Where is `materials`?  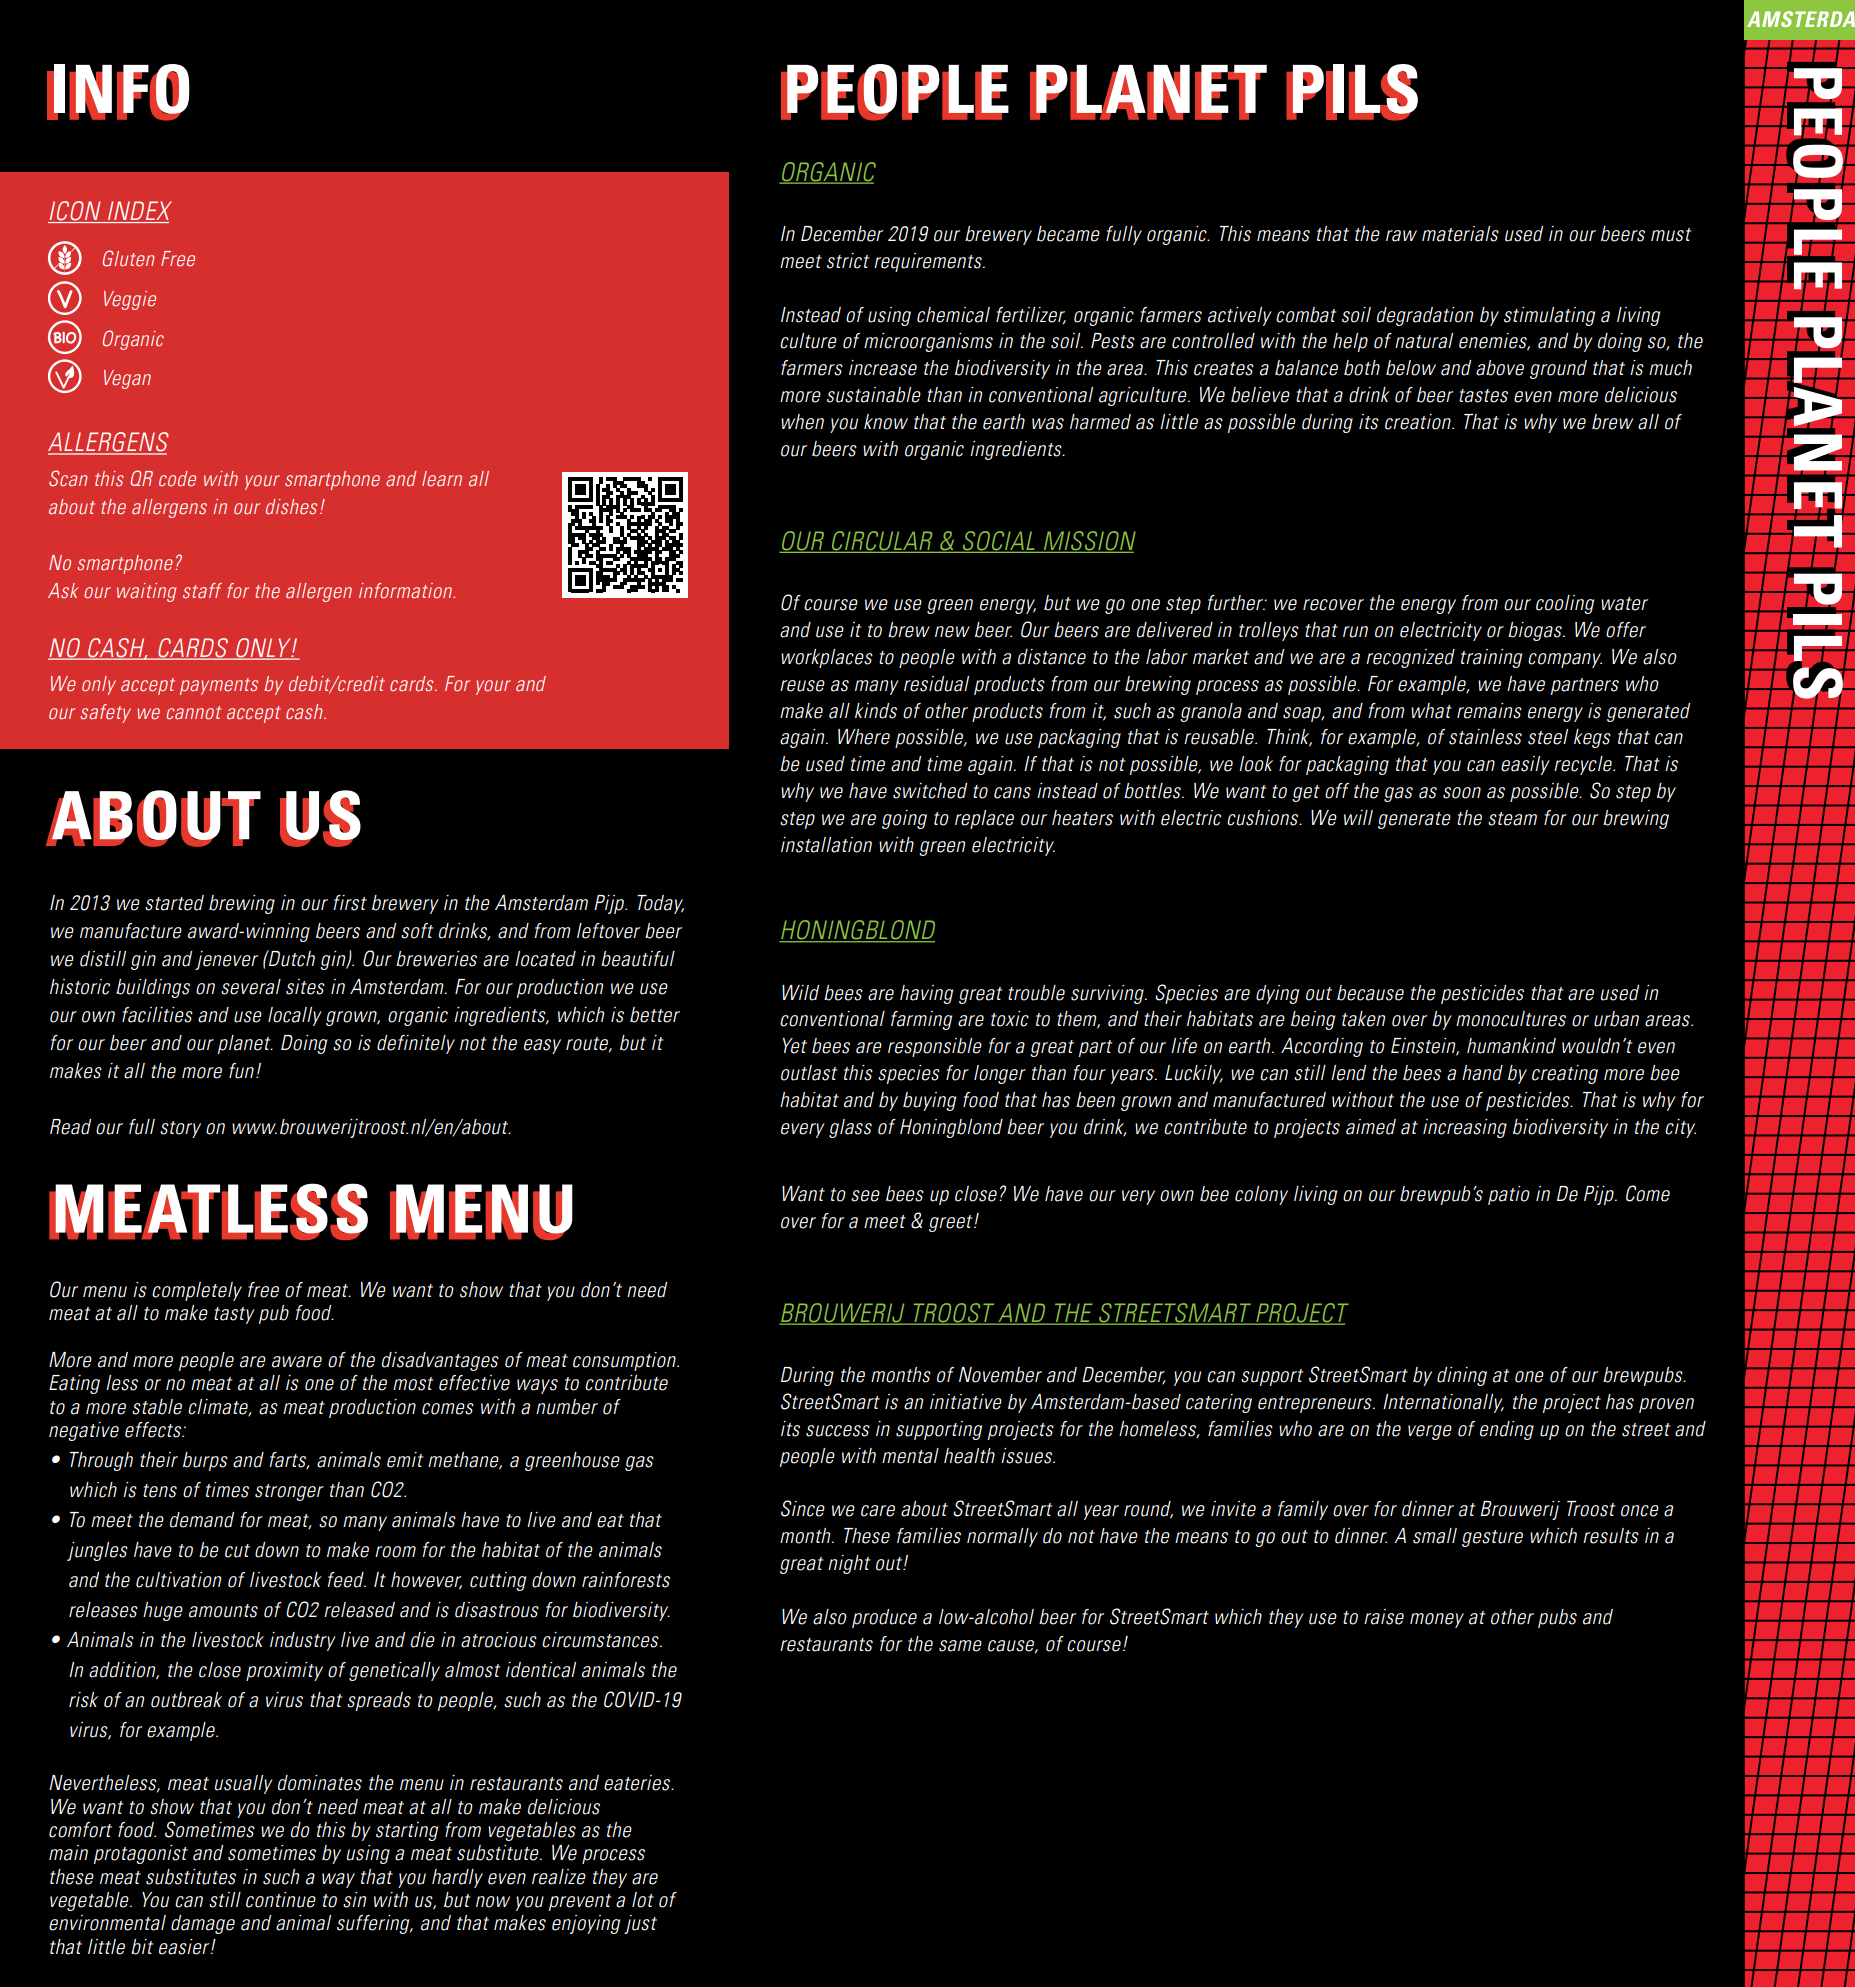
materials is located at coordinates (1460, 234).
